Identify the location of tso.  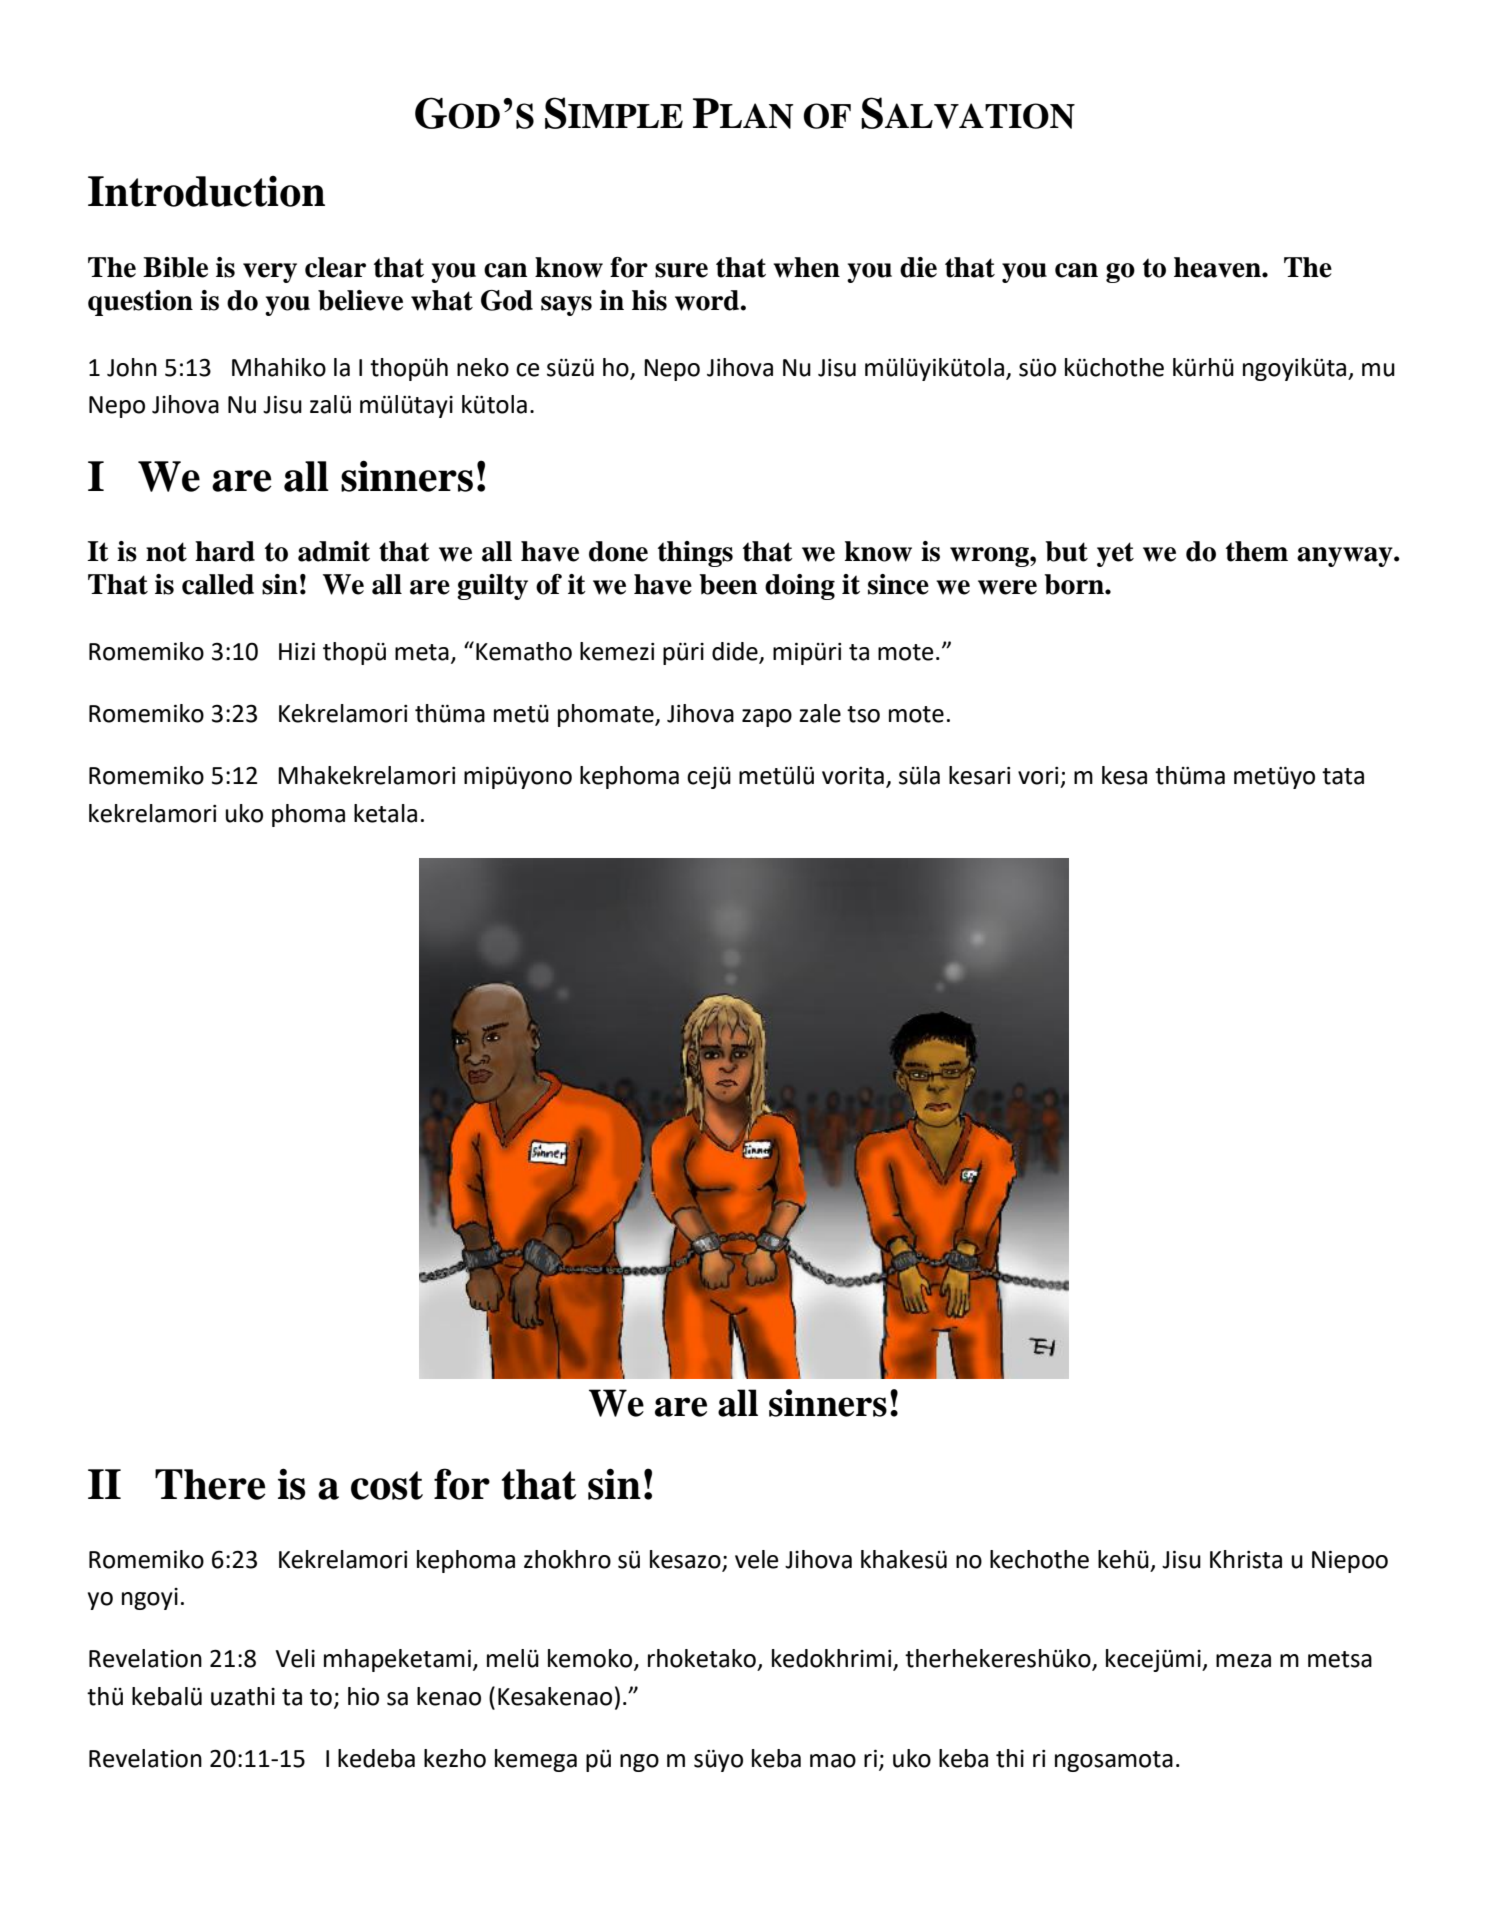
(863, 714).
